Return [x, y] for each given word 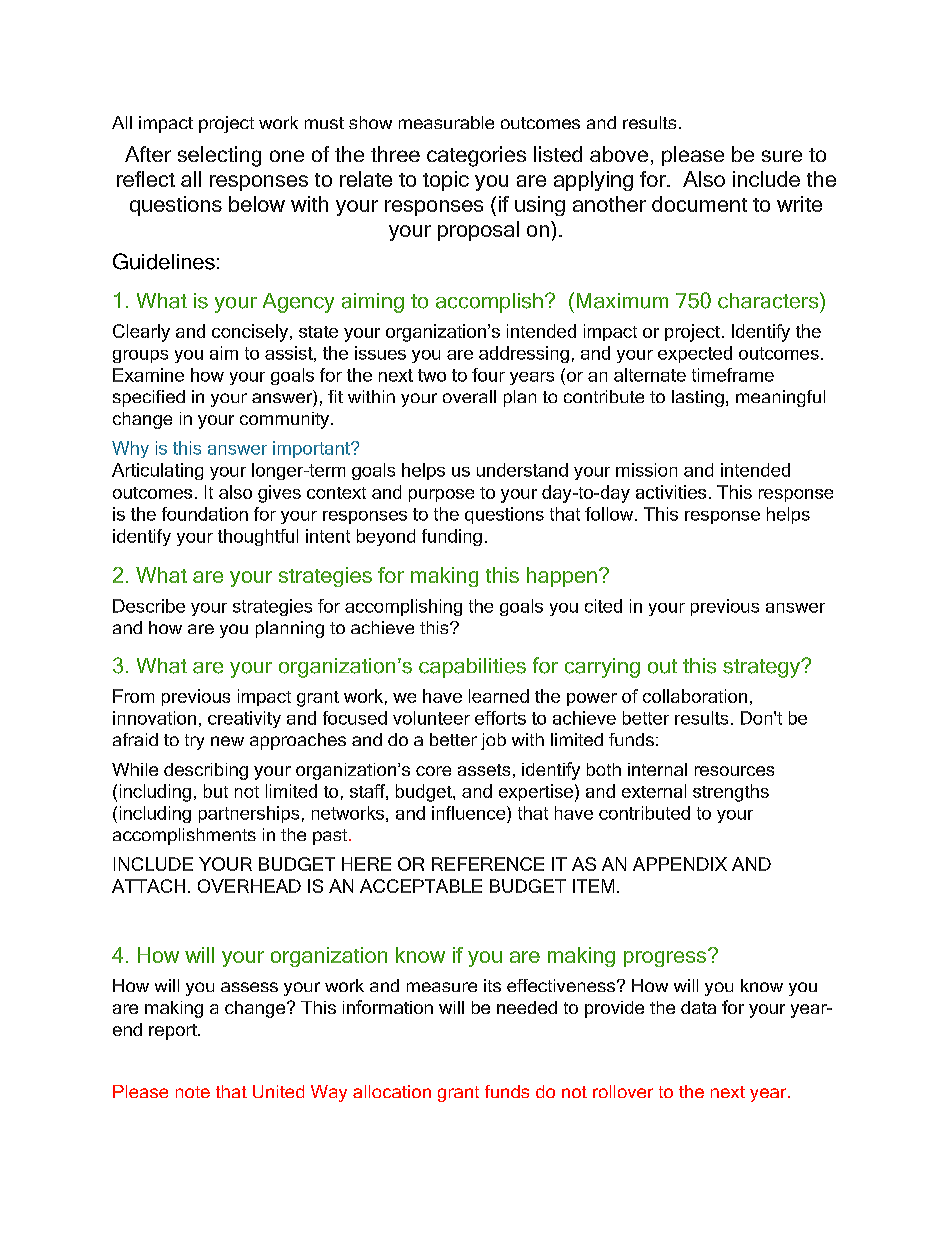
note [193, 1092]
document [699, 204]
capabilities [472, 668]
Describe [149, 606]
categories [476, 156]
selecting [219, 156]
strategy [763, 668]
